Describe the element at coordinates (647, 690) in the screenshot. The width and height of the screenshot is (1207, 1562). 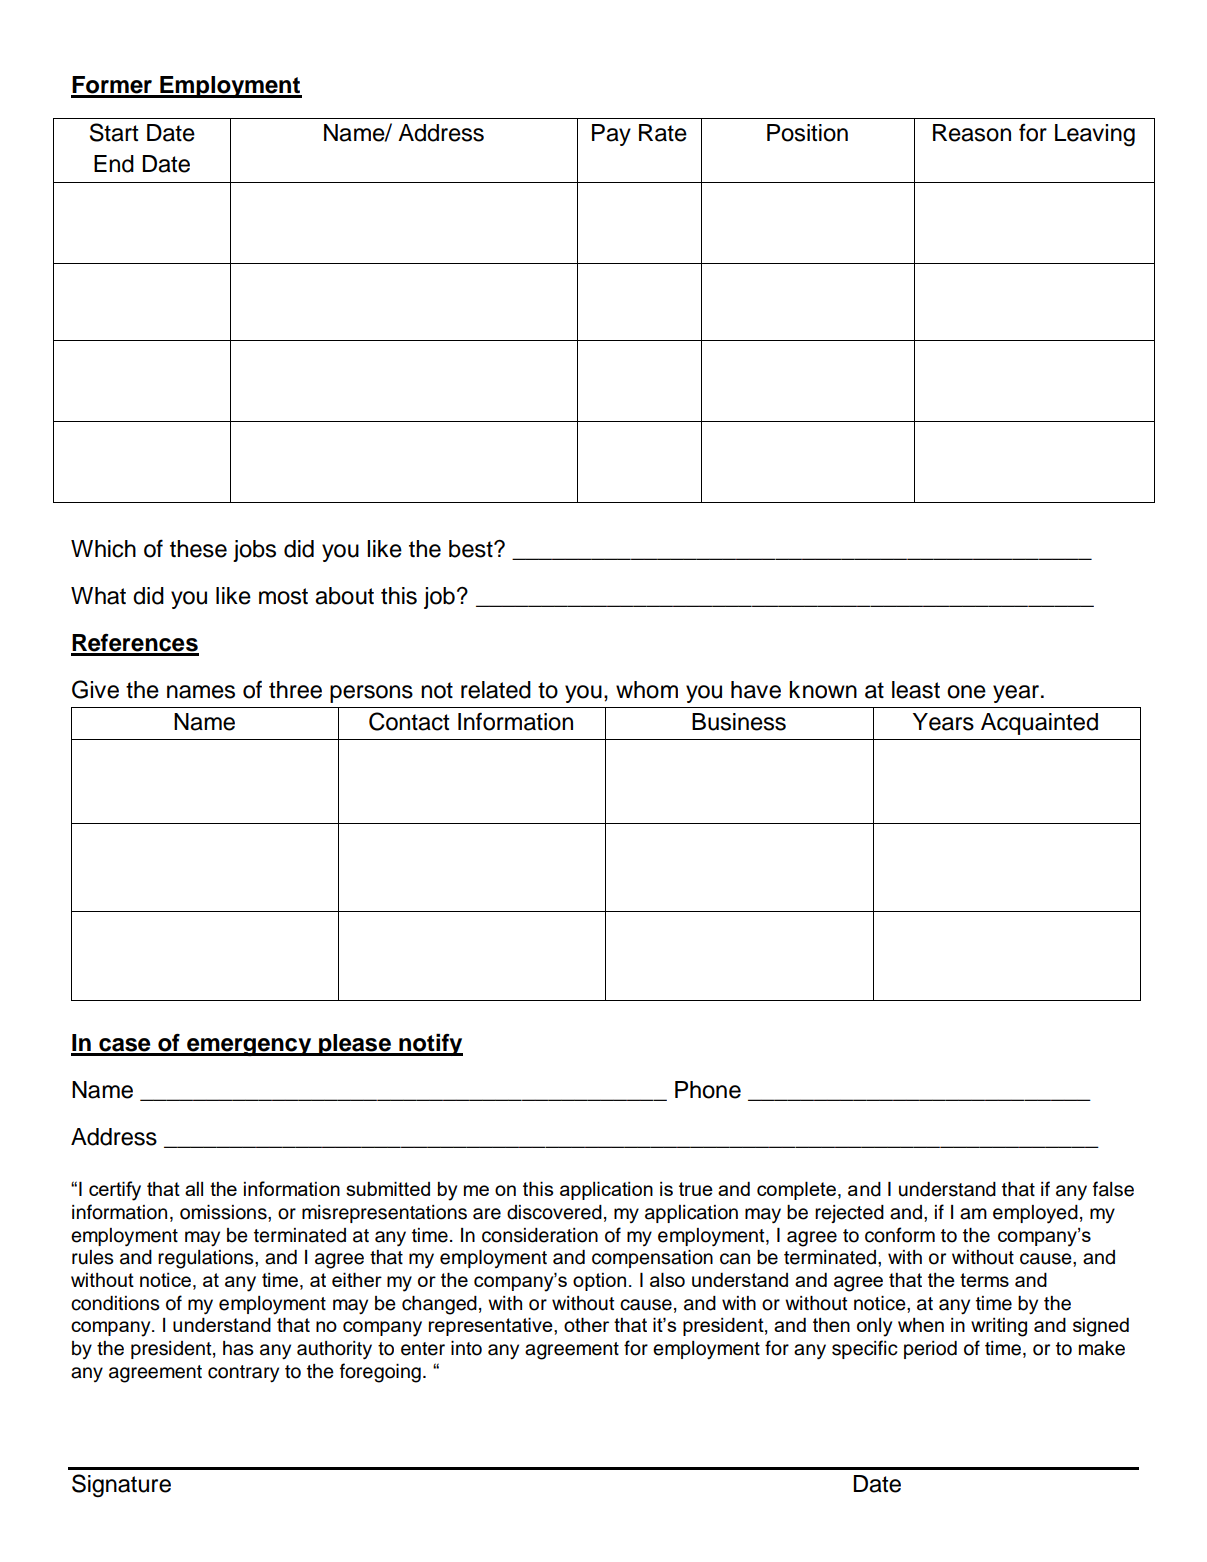
I see `whom` at that location.
